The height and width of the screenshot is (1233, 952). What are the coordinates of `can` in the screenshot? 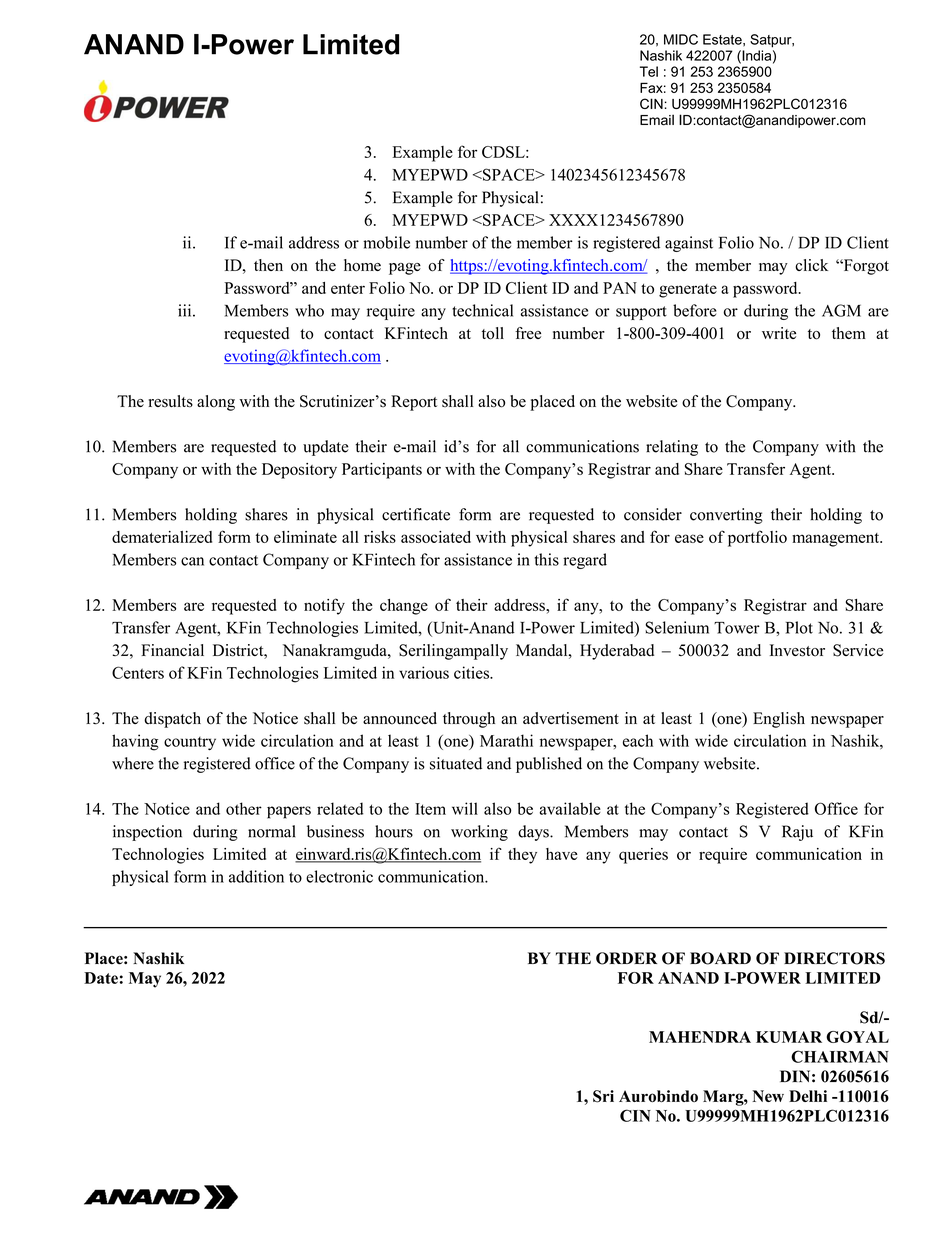 It's located at (192, 561).
